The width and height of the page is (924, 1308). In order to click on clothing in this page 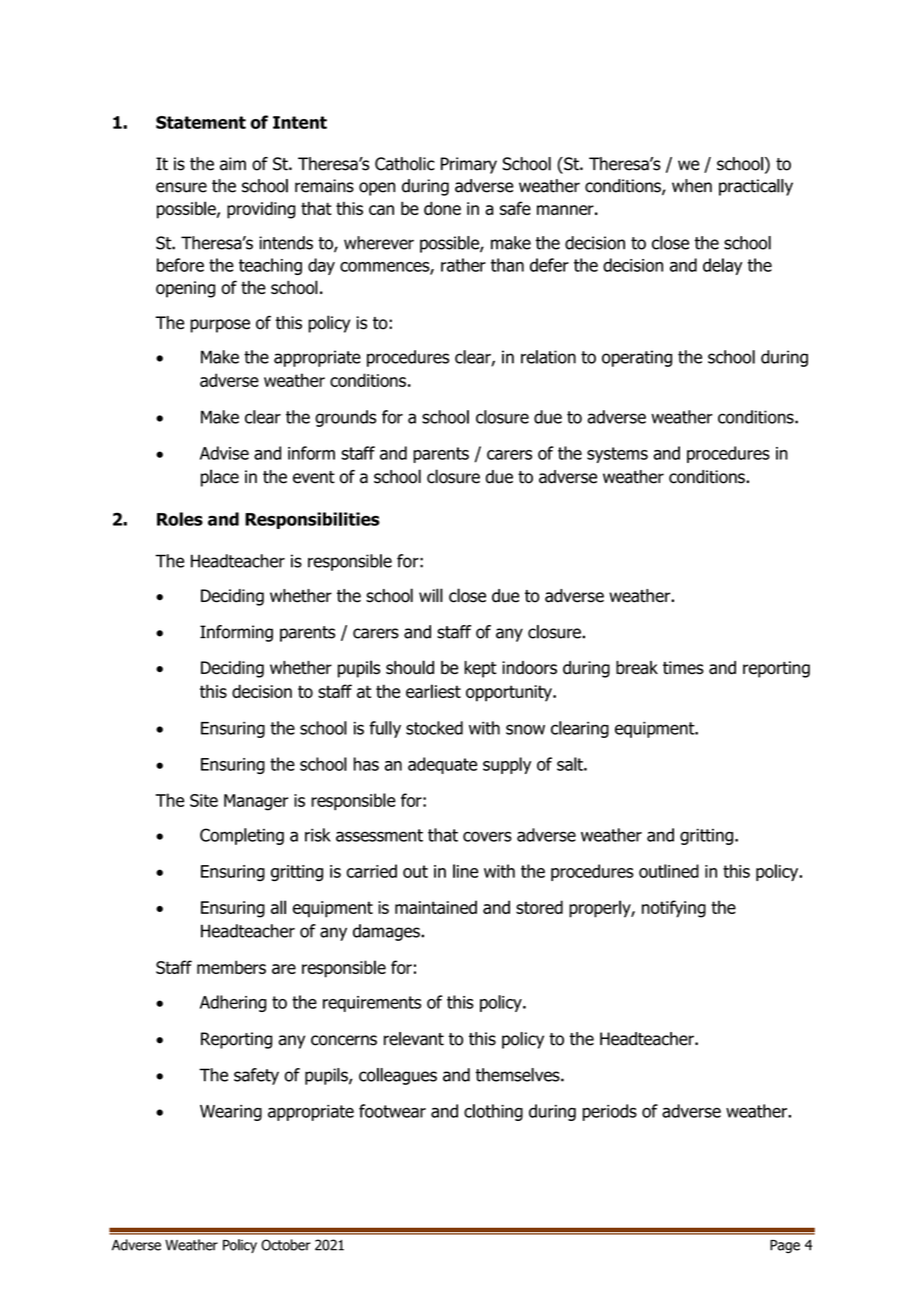, I will do `click(493, 1112)`.
